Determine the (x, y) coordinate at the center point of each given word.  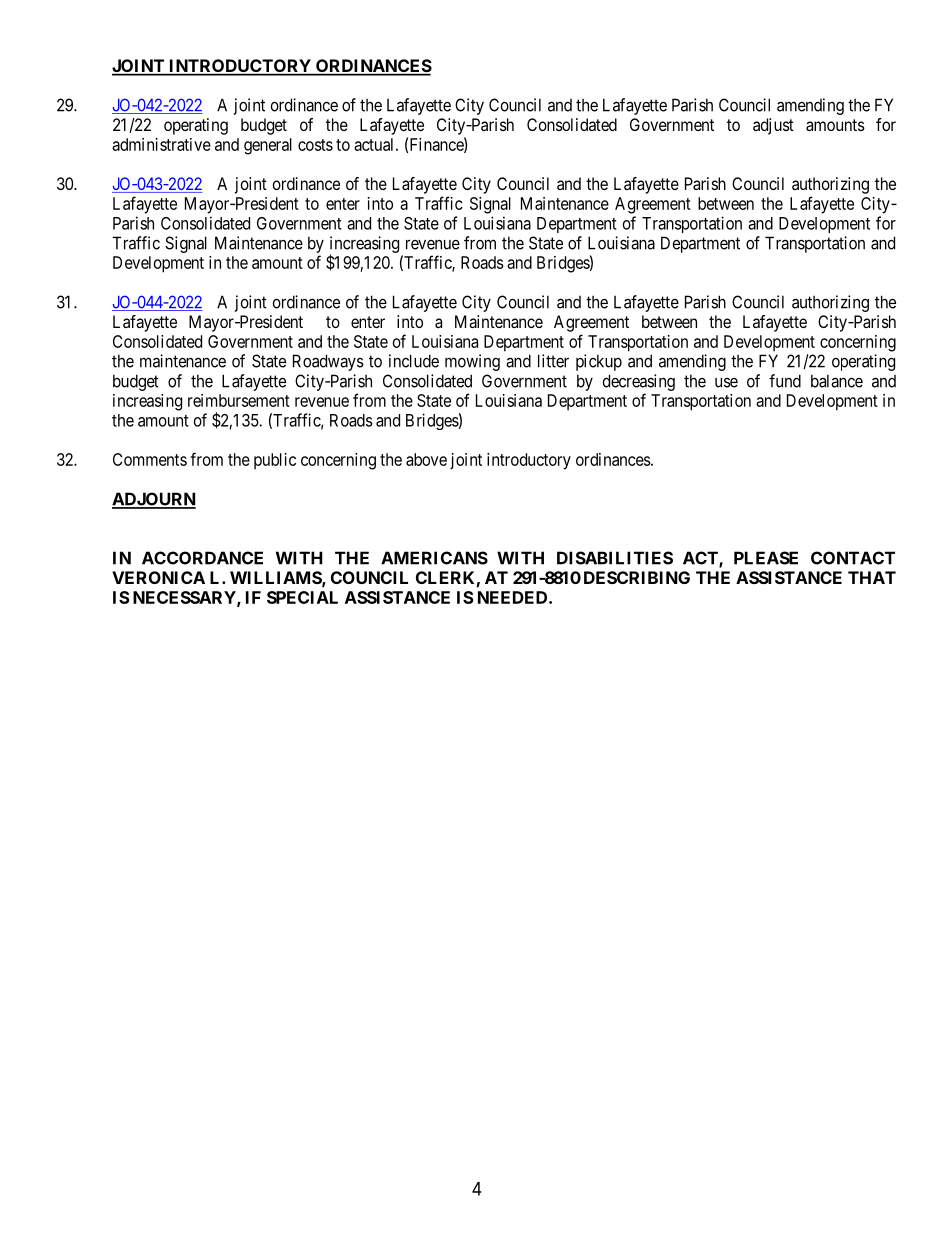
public (275, 461)
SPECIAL (302, 597)
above (426, 459)
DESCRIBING (637, 577)
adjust (773, 126)
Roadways (328, 362)
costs (315, 145)
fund (785, 381)
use (726, 382)
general (268, 146)
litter (553, 361)
